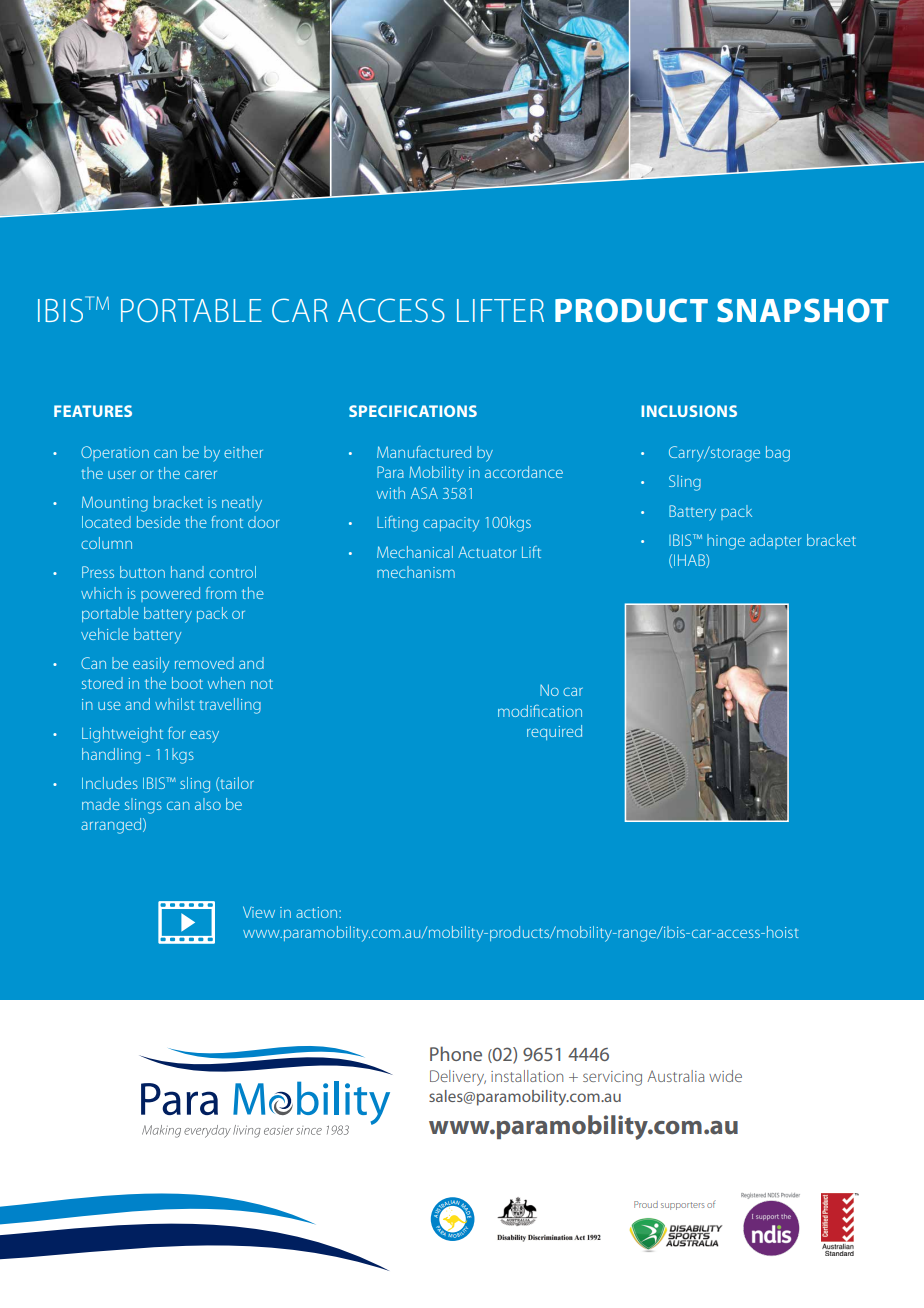 Image resolution: width=924 pixels, height=1308 pixels. I want to click on modification, so click(540, 711).
